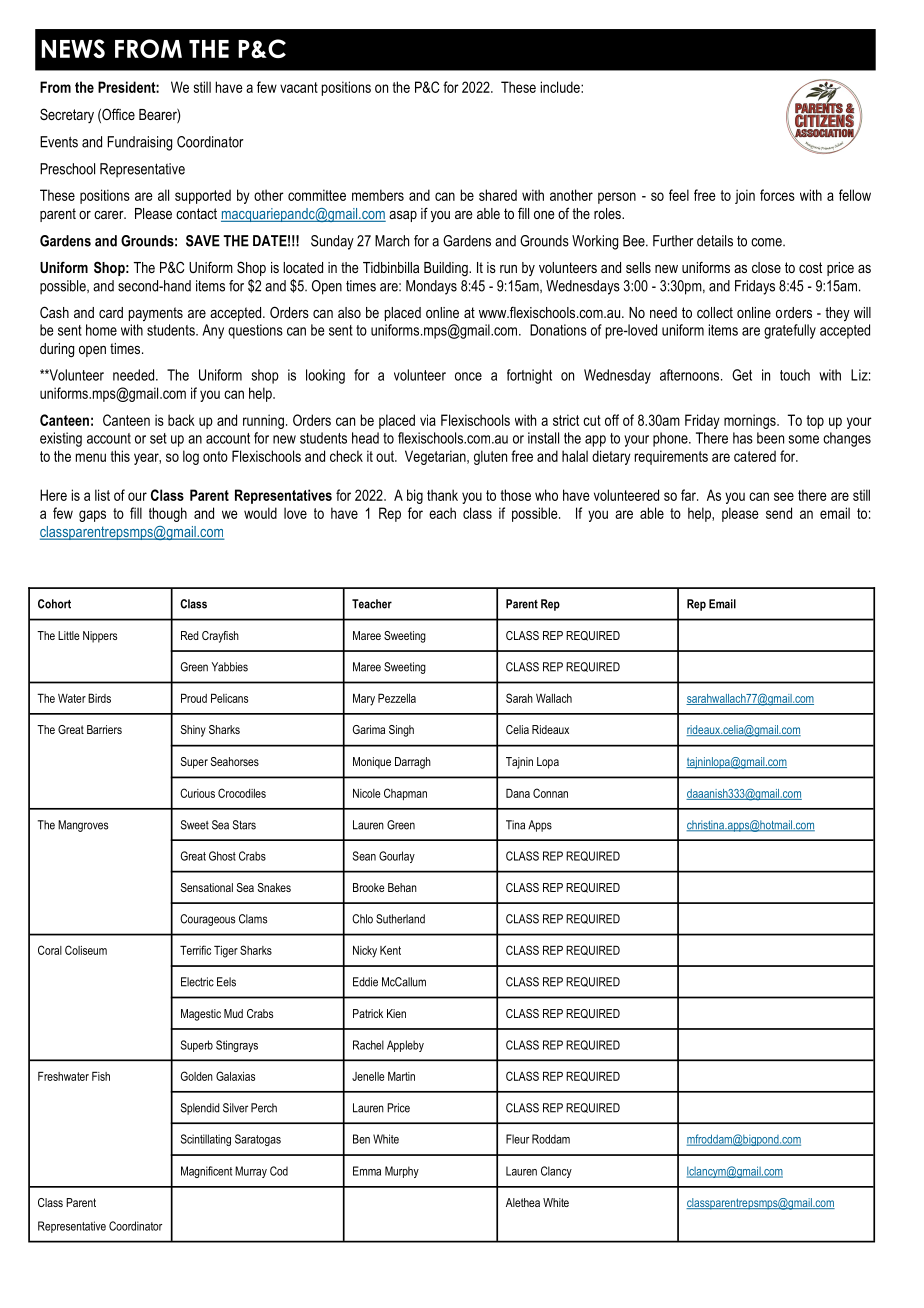  What do you see at coordinates (779, 513) in the document?
I see `send` at bounding box center [779, 513].
